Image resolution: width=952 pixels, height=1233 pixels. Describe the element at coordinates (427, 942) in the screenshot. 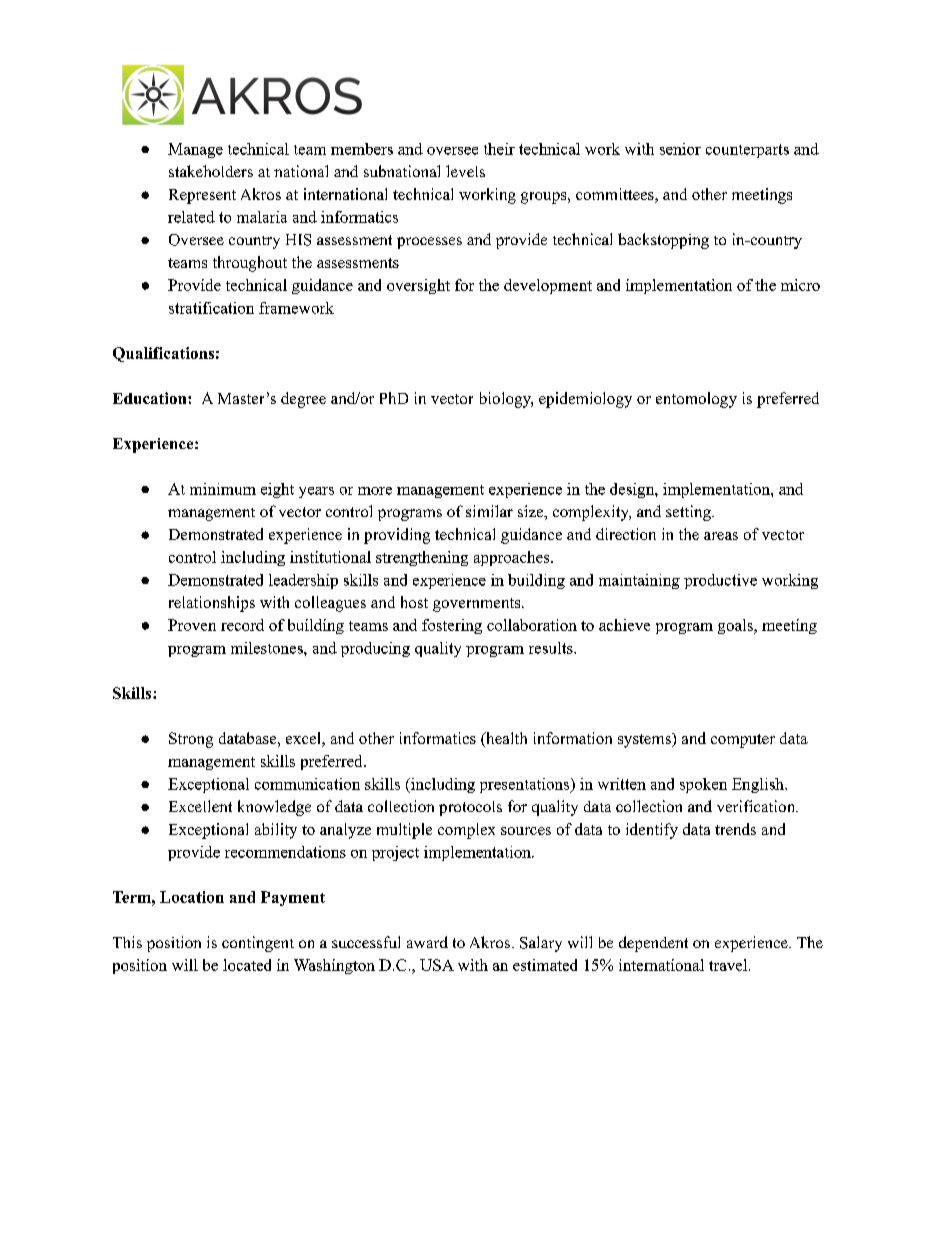

I see `award` at that location.
